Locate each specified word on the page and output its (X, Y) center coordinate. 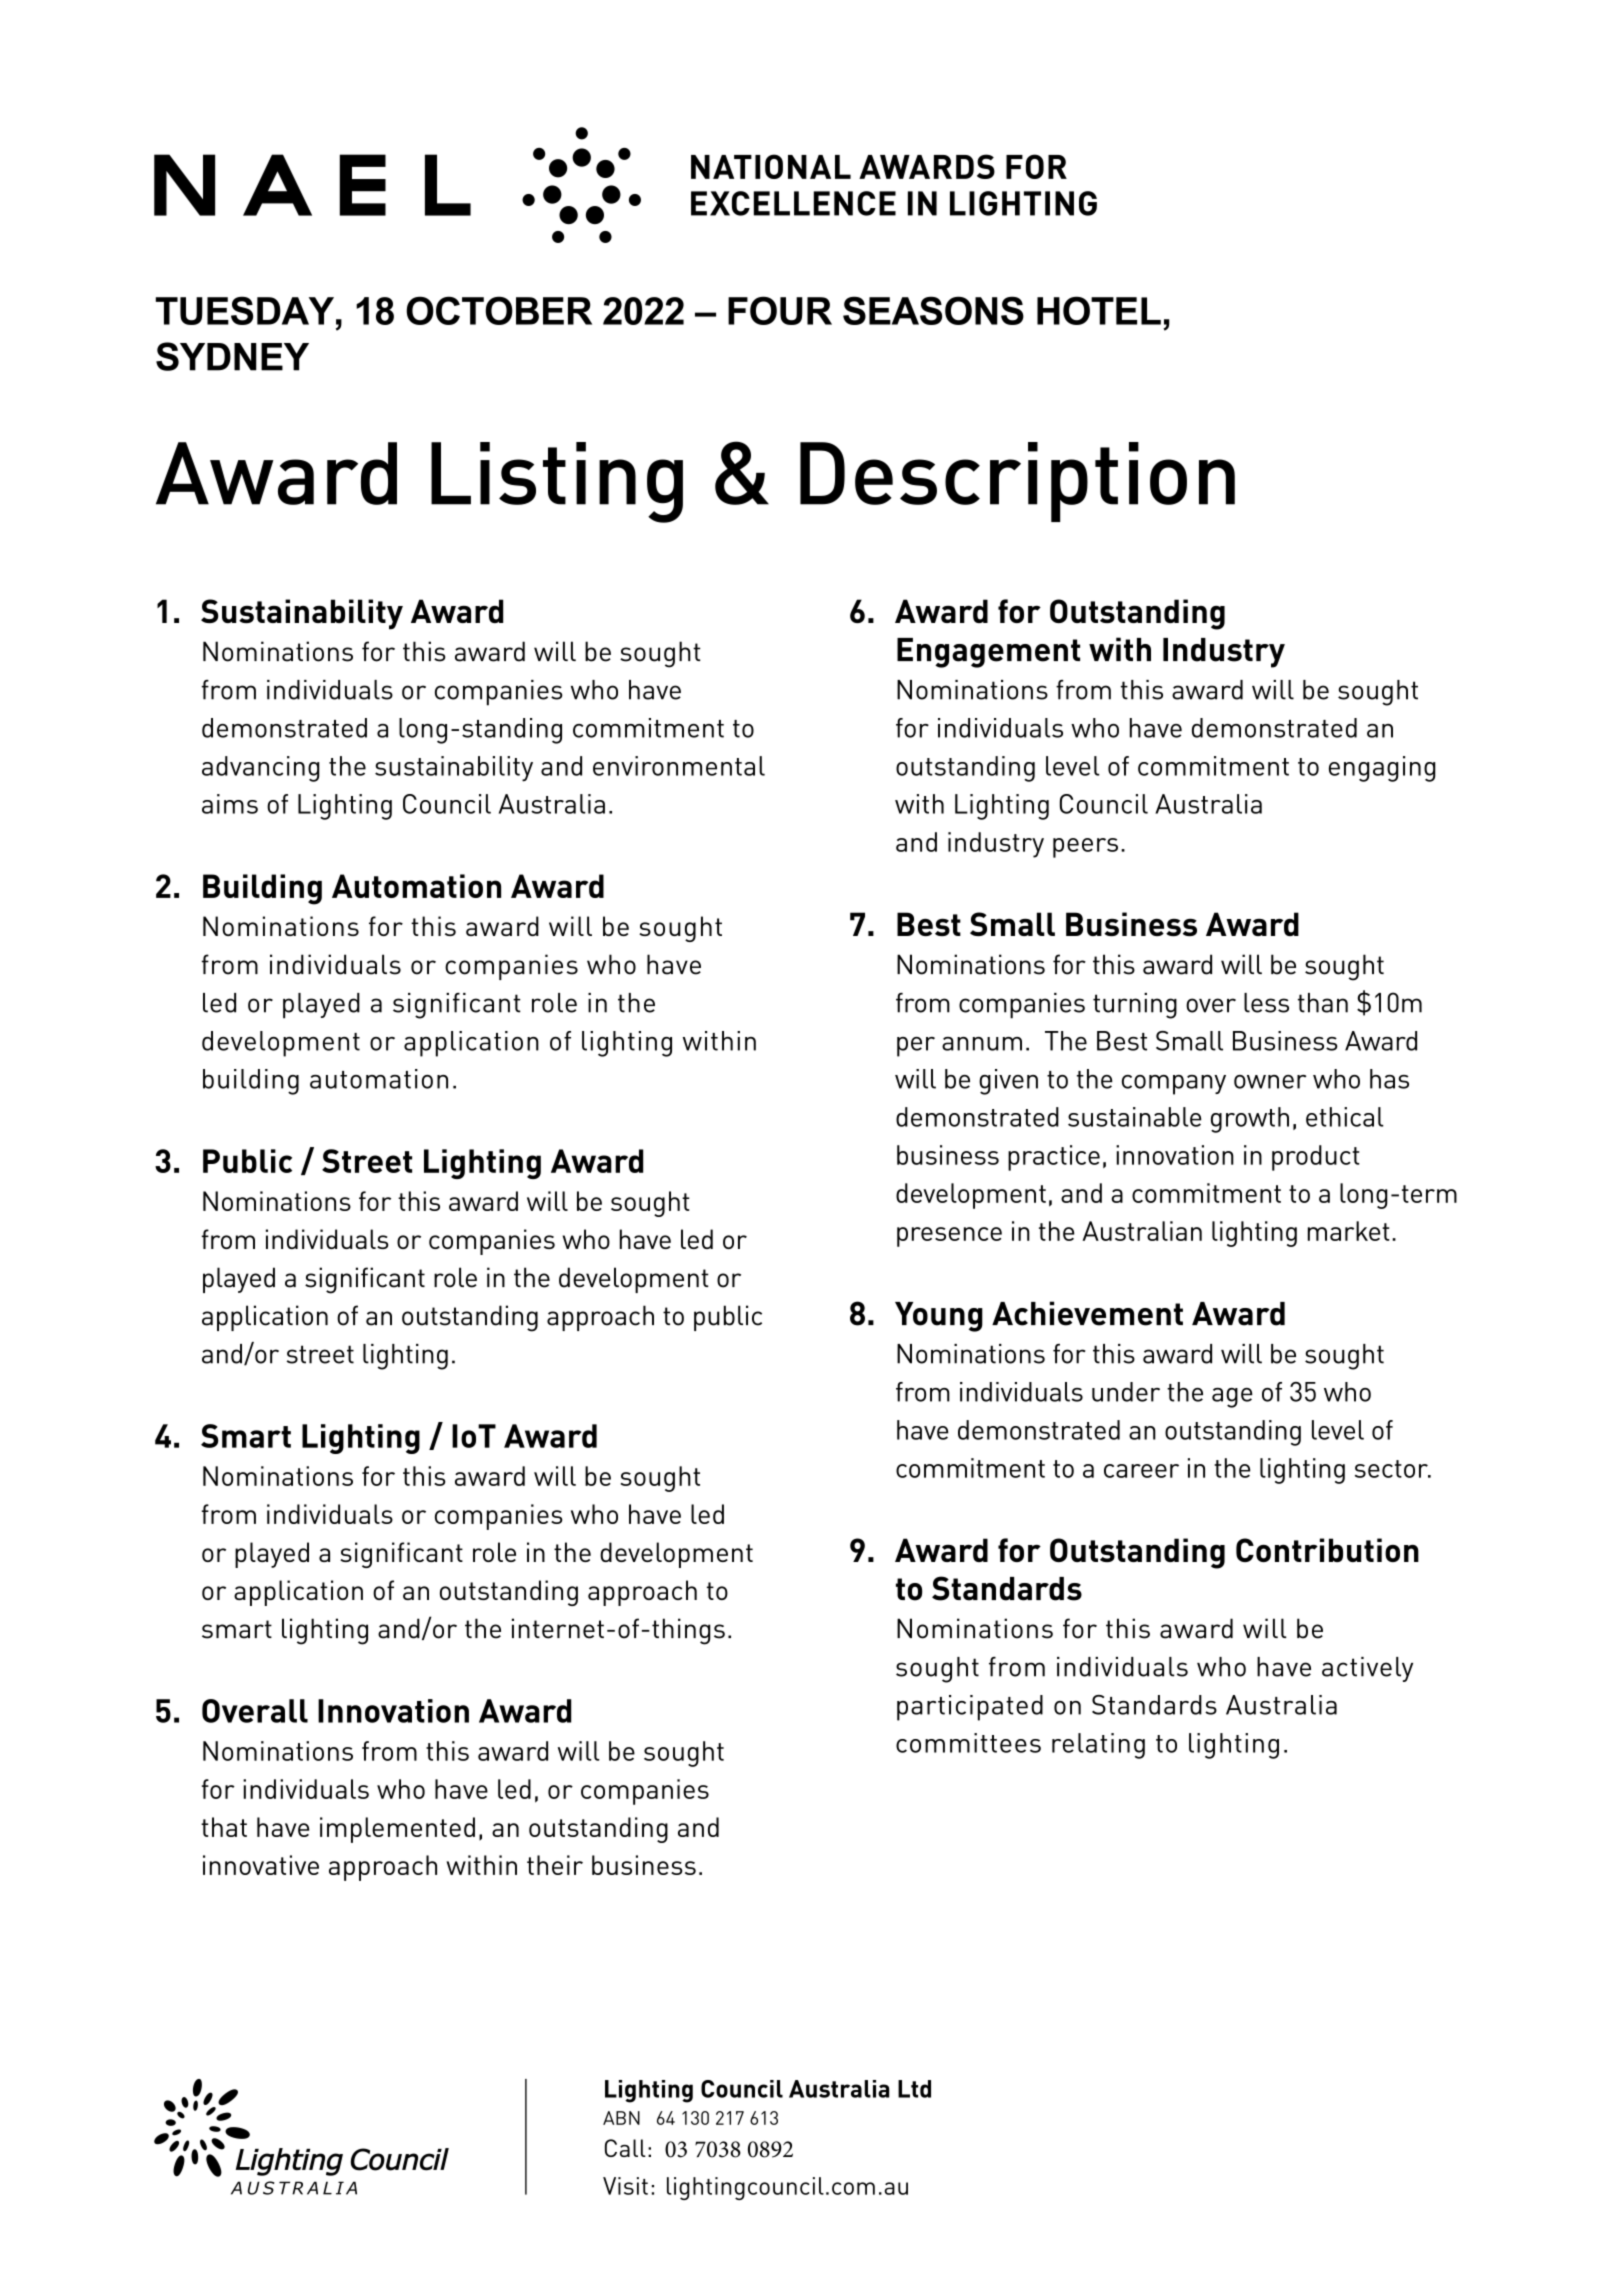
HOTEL (1099, 310)
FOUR (780, 310)
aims (230, 804)
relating (1098, 1746)
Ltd (914, 2089)
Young (939, 1317)
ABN (621, 2118)
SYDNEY (232, 356)
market (1349, 1231)
